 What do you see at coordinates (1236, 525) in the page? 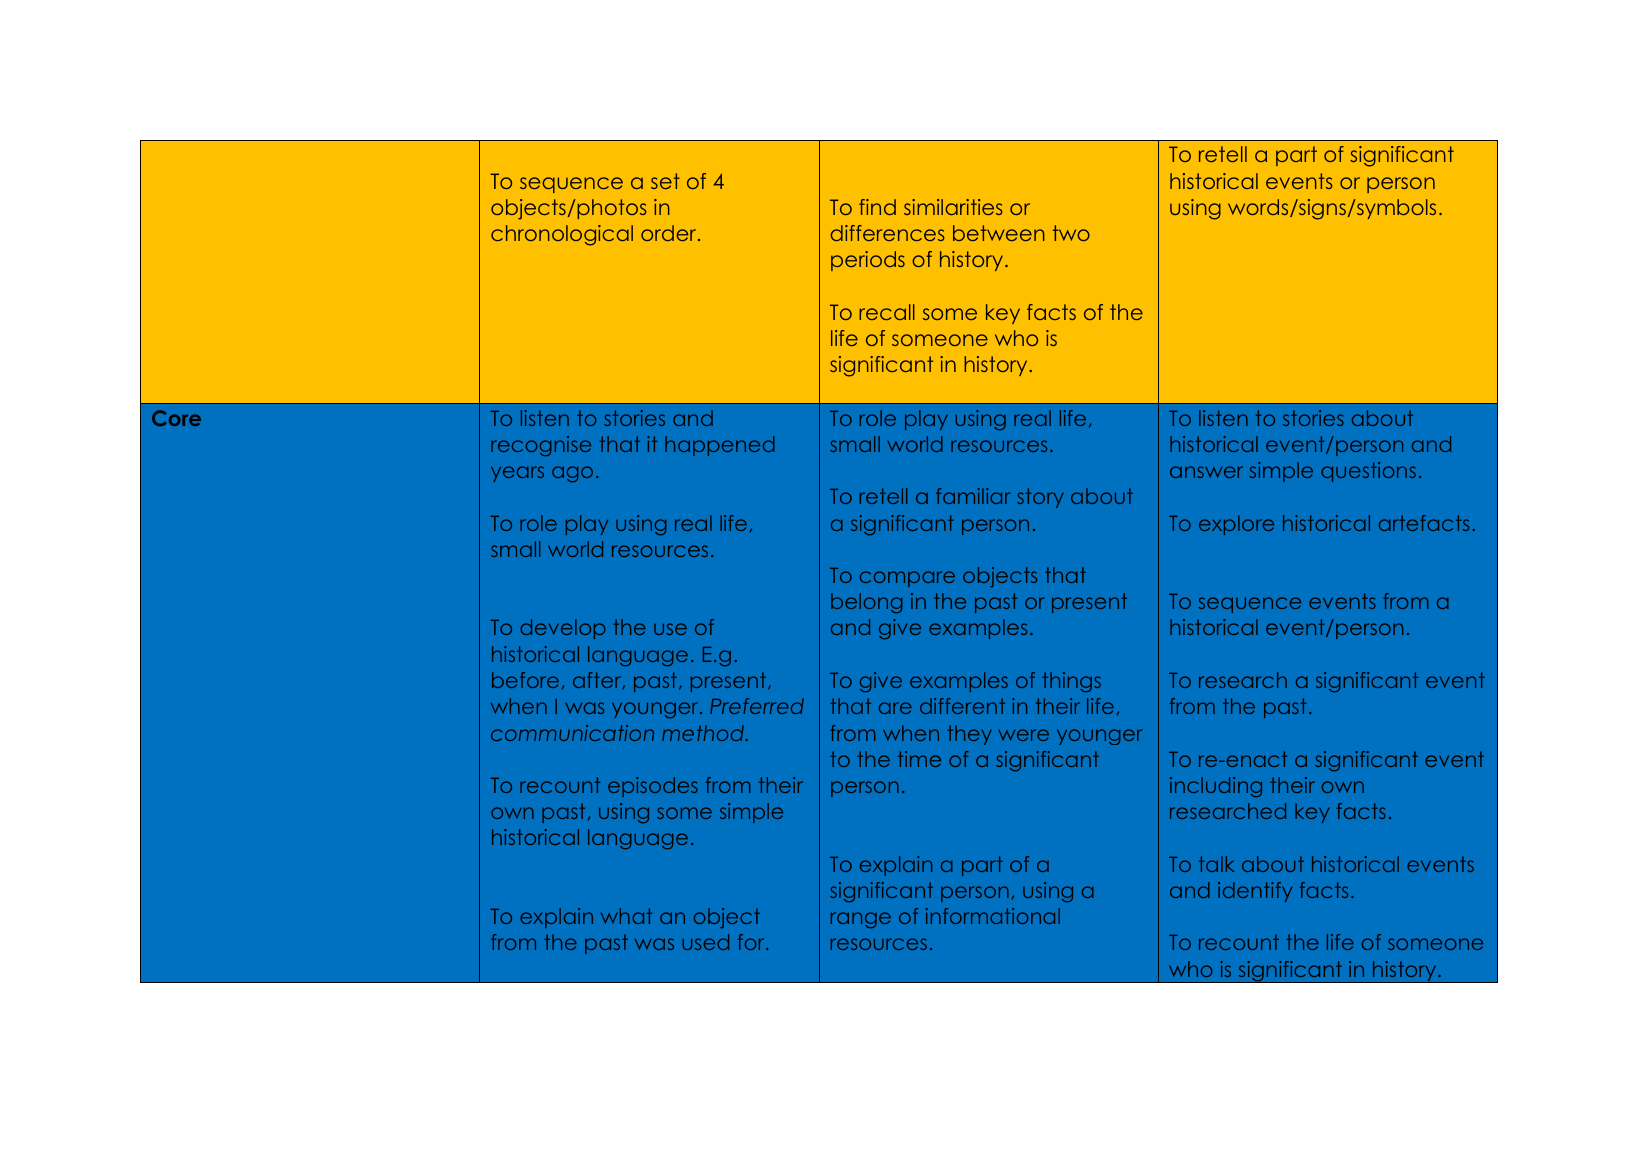
I see `explore` at bounding box center [1236, 525].
